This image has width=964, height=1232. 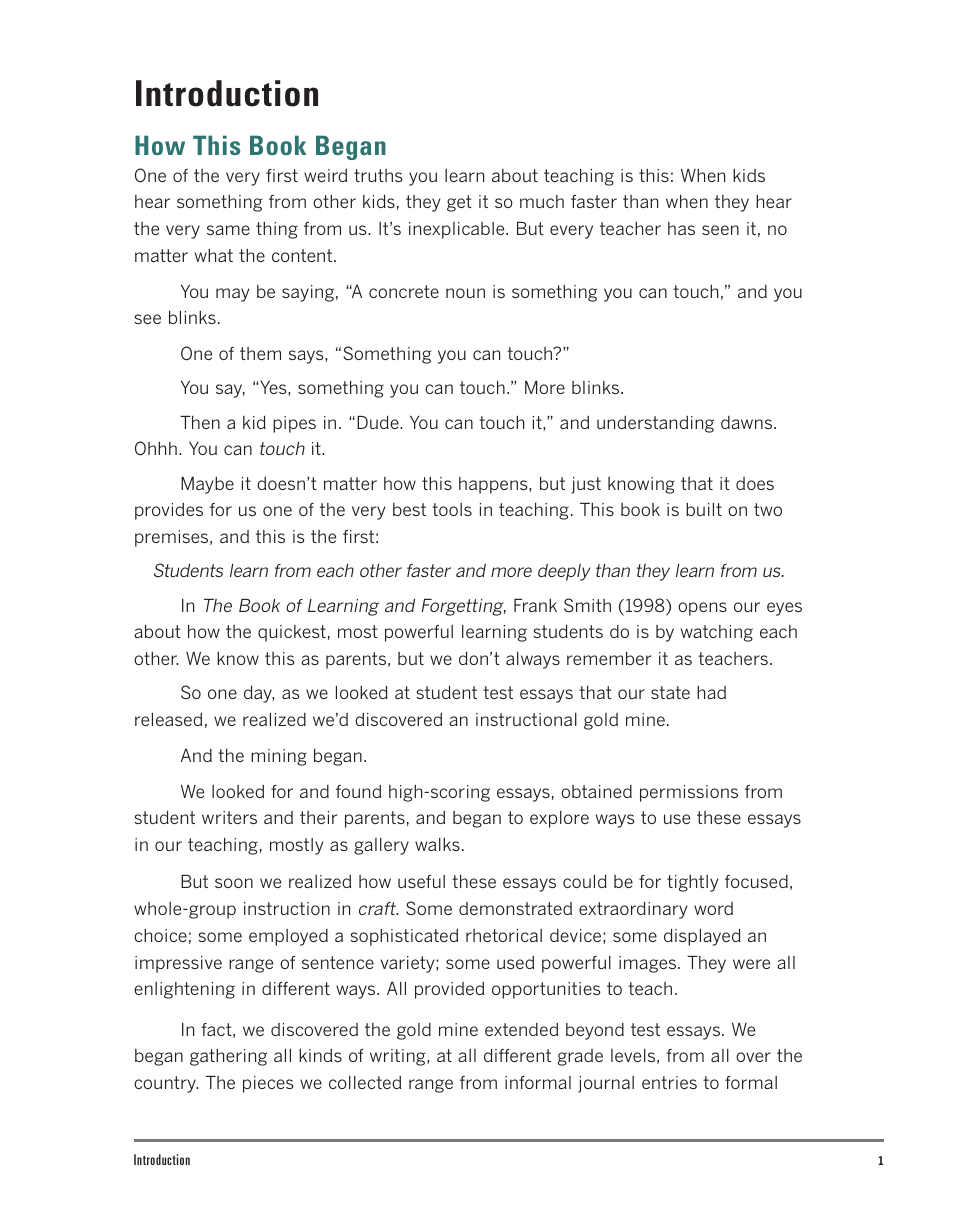 I want to click on Then, so click(x=200, y=422).
